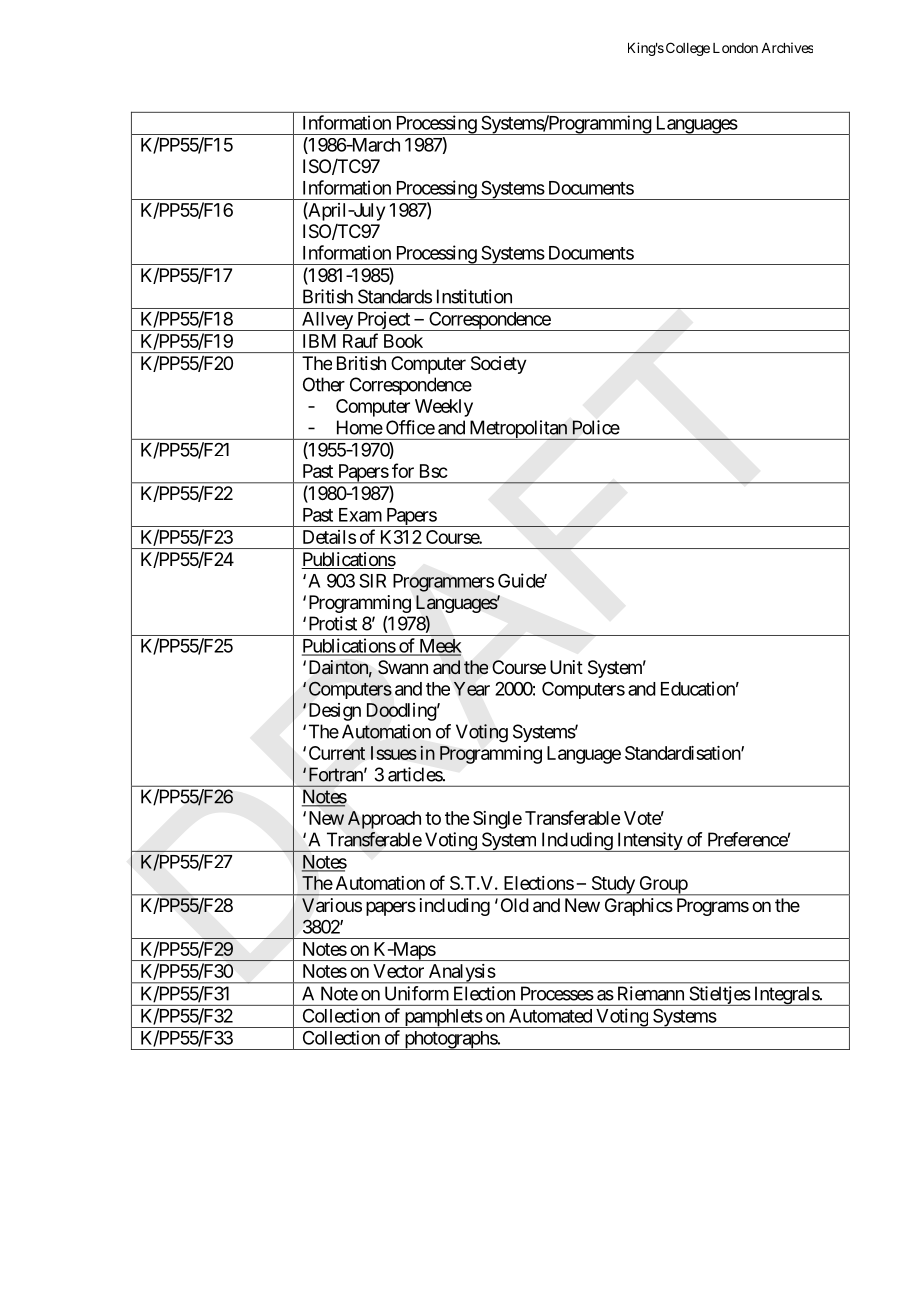  I want to click on Rauf, so click(360, 340).
